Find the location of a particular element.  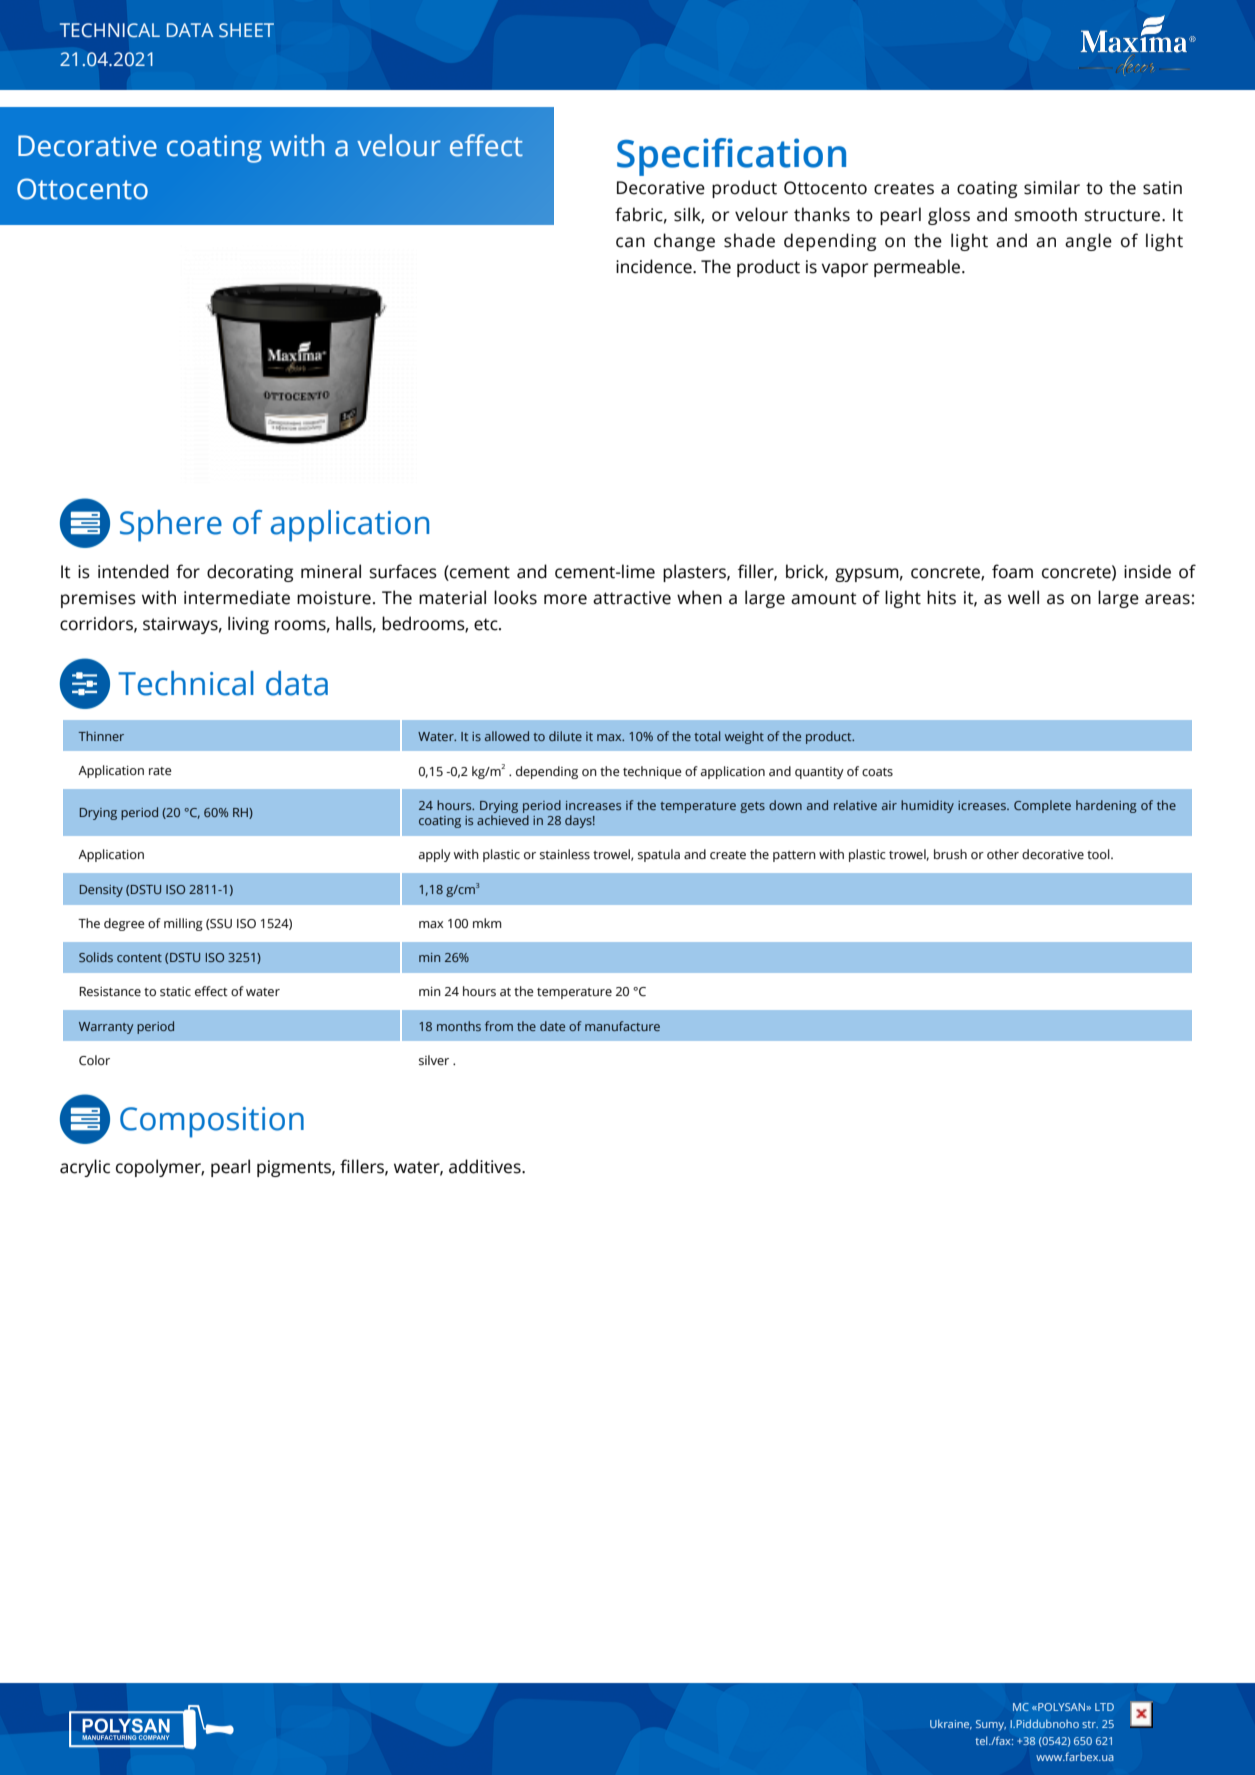

copolymer is located at coordinates (160, 1168).
